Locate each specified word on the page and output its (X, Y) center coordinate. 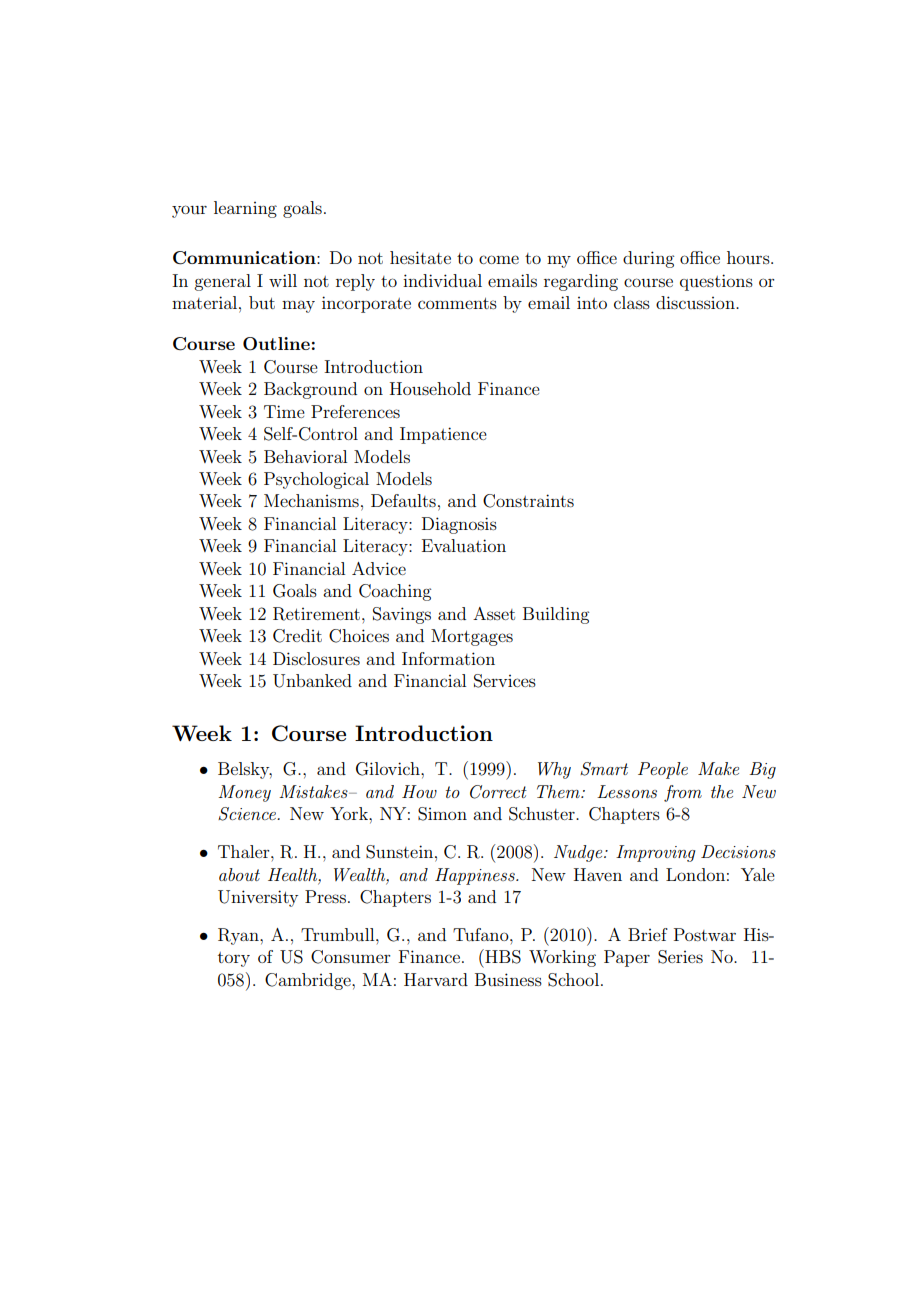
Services (505, 681)
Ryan (239, 936)
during (648, 259)
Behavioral (305, 456)
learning (245, 209)
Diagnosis (459, 525)
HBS (502, 956)
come (499, 259)
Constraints (528, 501)
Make (718, 768)
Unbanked (312, 681)
